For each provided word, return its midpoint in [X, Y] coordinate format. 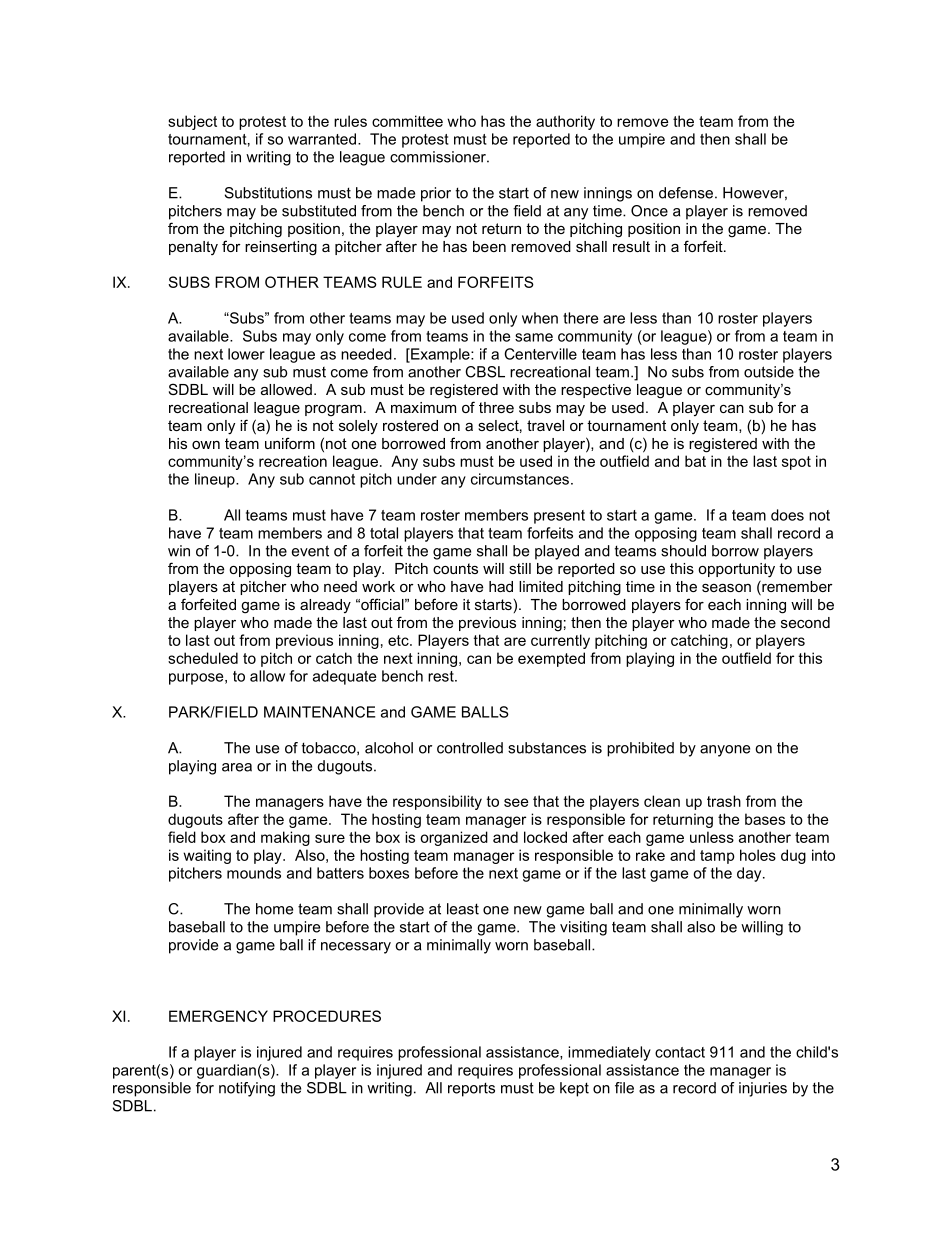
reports [471, 1089]
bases [765, 819]
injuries [763, 1089]
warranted [322, 139]
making [285, 838]
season [726, 588]
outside [769, 372]
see [516, 802]
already [325, 606]
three [496, 407]
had [501, 586]
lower [246, 354]
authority [565, 122]
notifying [247, 1089]
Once [649, 211]
